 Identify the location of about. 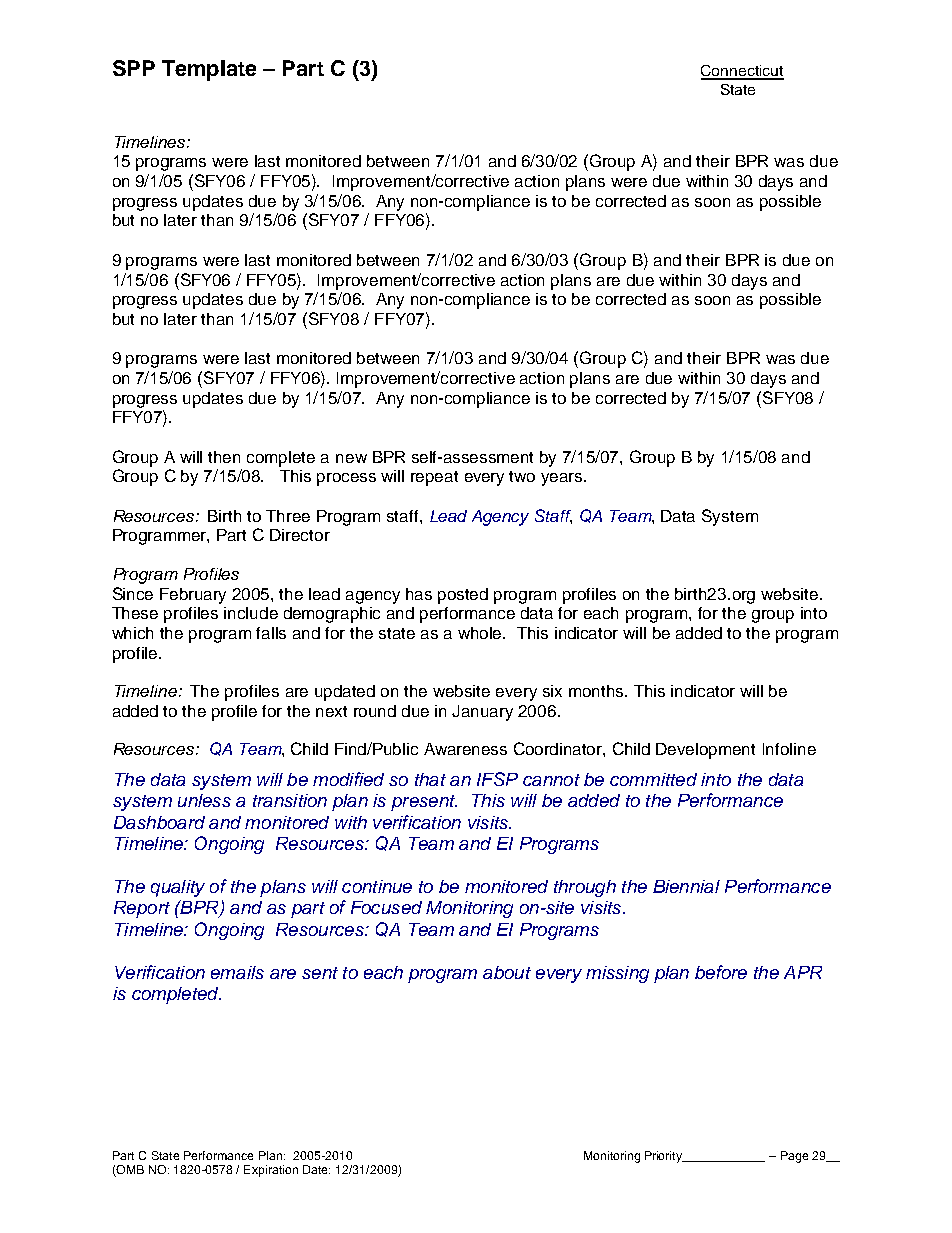
(507, 972).
